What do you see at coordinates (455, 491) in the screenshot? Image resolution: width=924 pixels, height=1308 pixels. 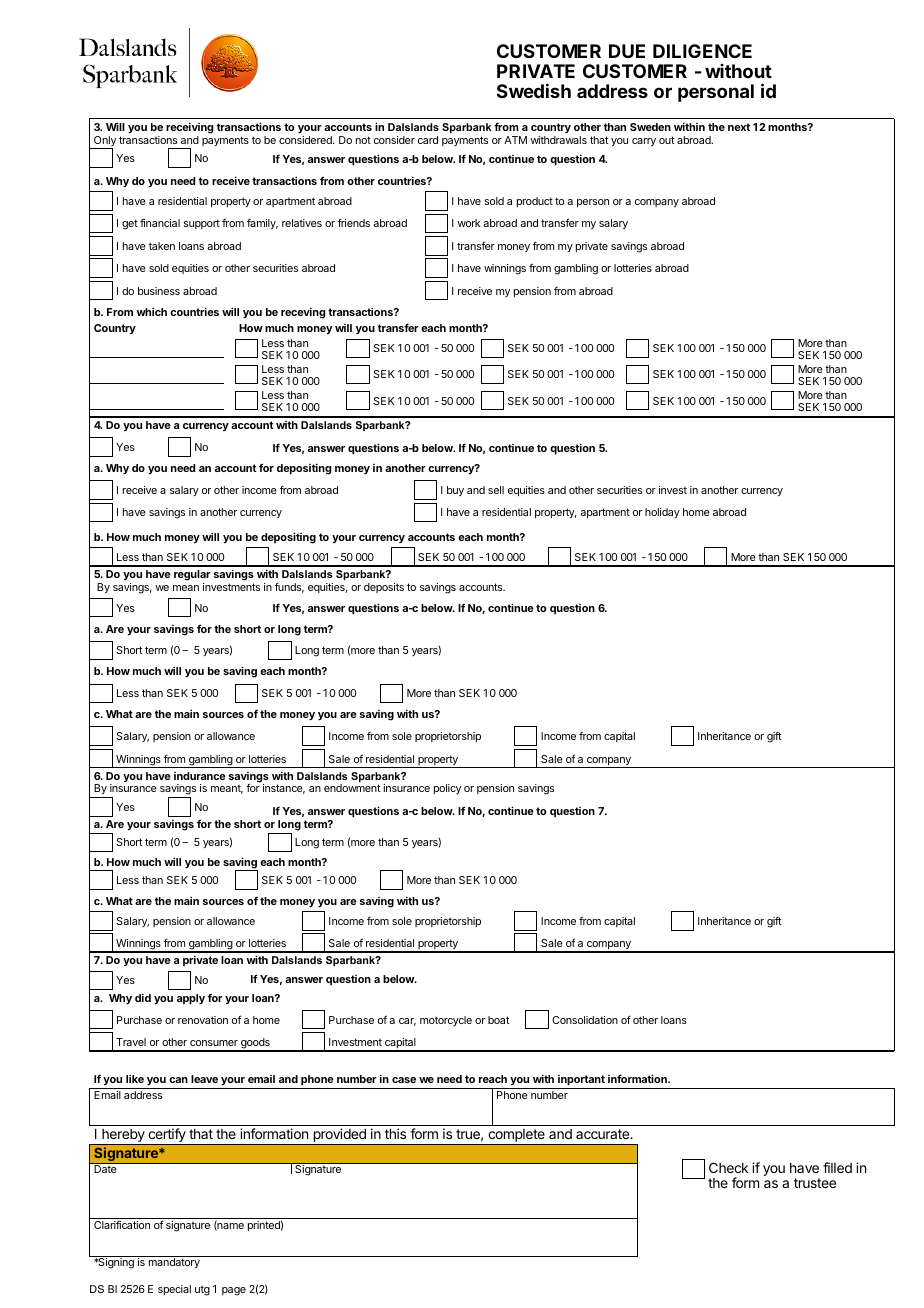 I see `buy` at bounding box center [455, 491].
